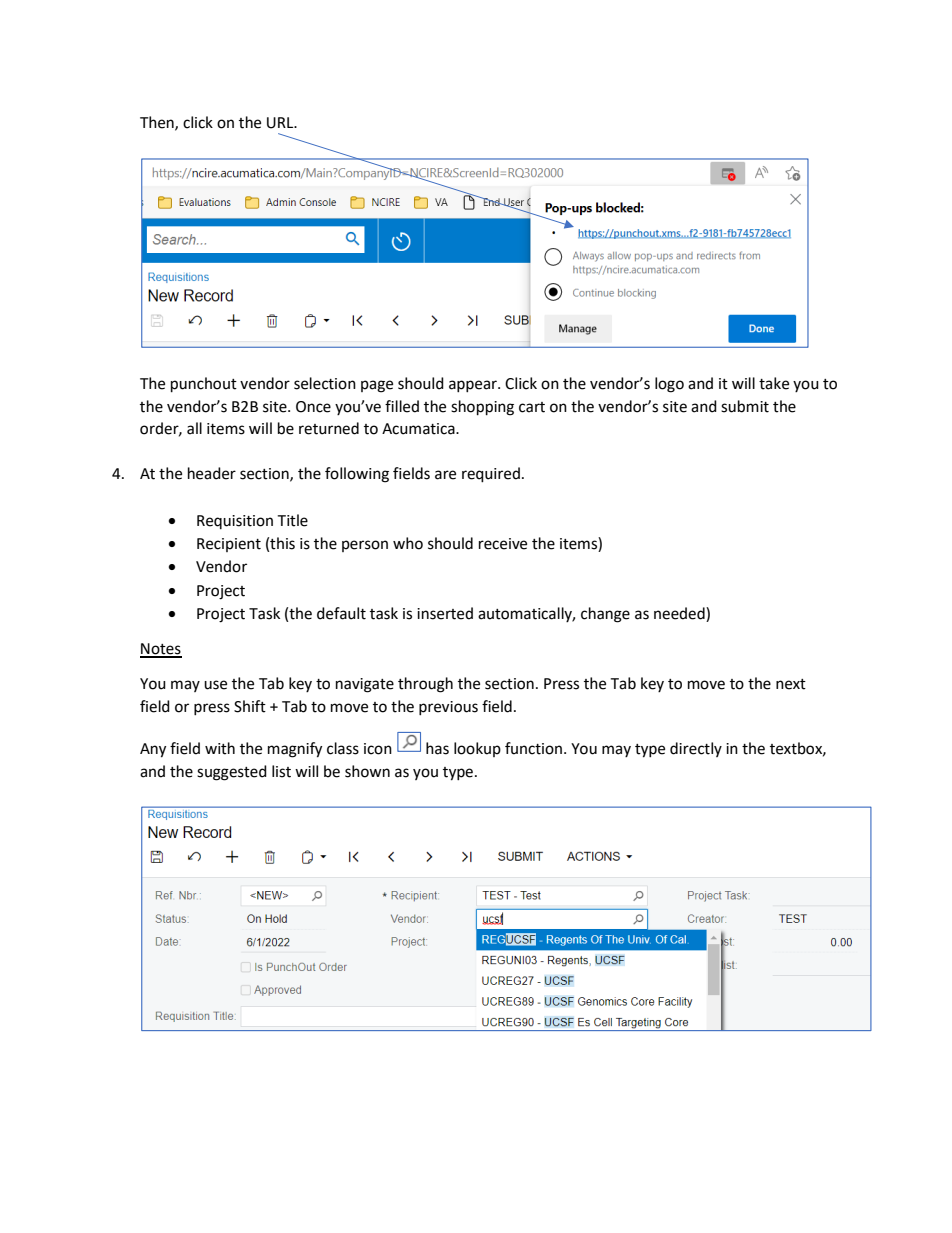 This screenshot has height=1233, width=952. What do you see at coordinates (774, 383) in the screenshot?
I see `take` at bounding box center [774, 383].
